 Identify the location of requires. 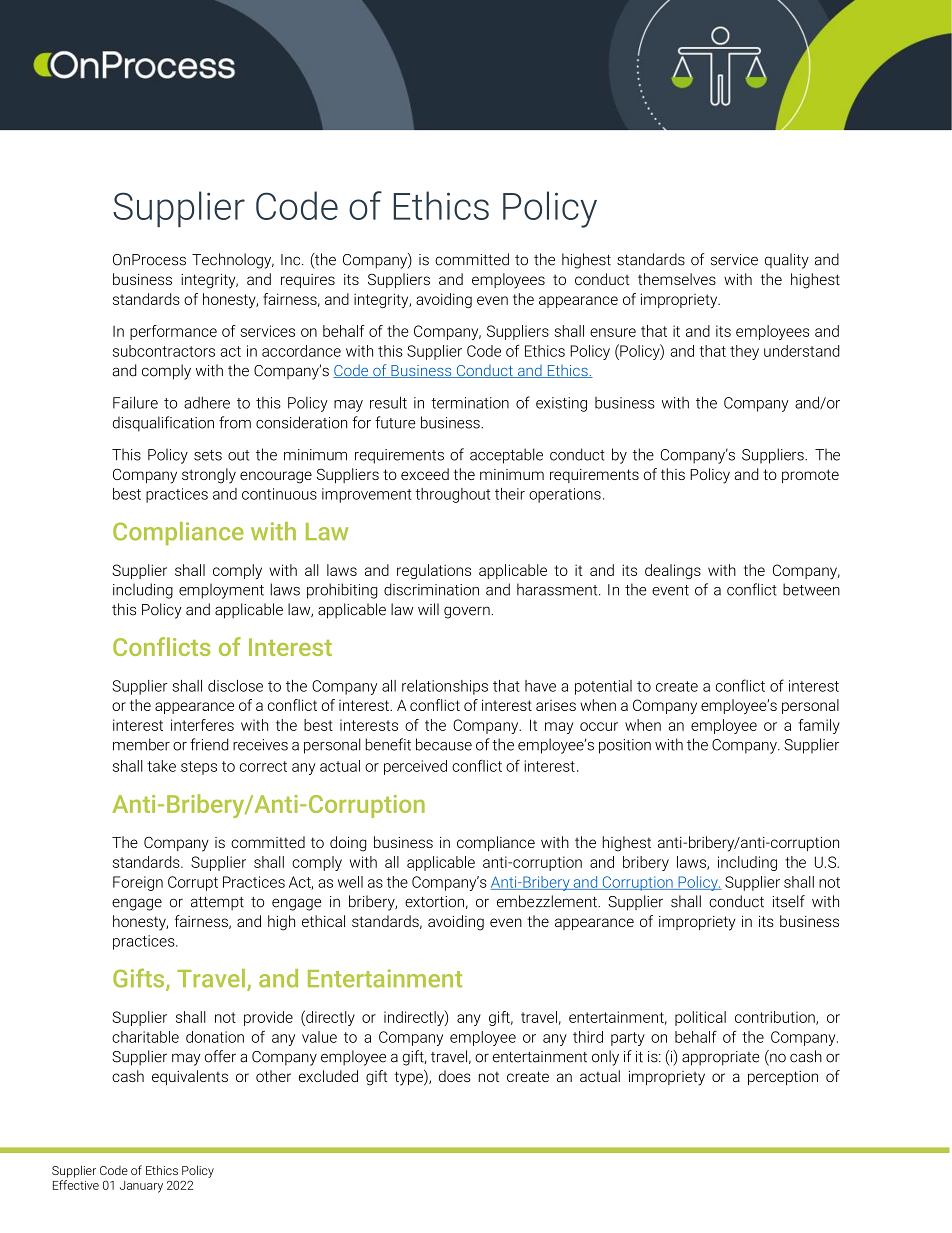
(308, 281).
